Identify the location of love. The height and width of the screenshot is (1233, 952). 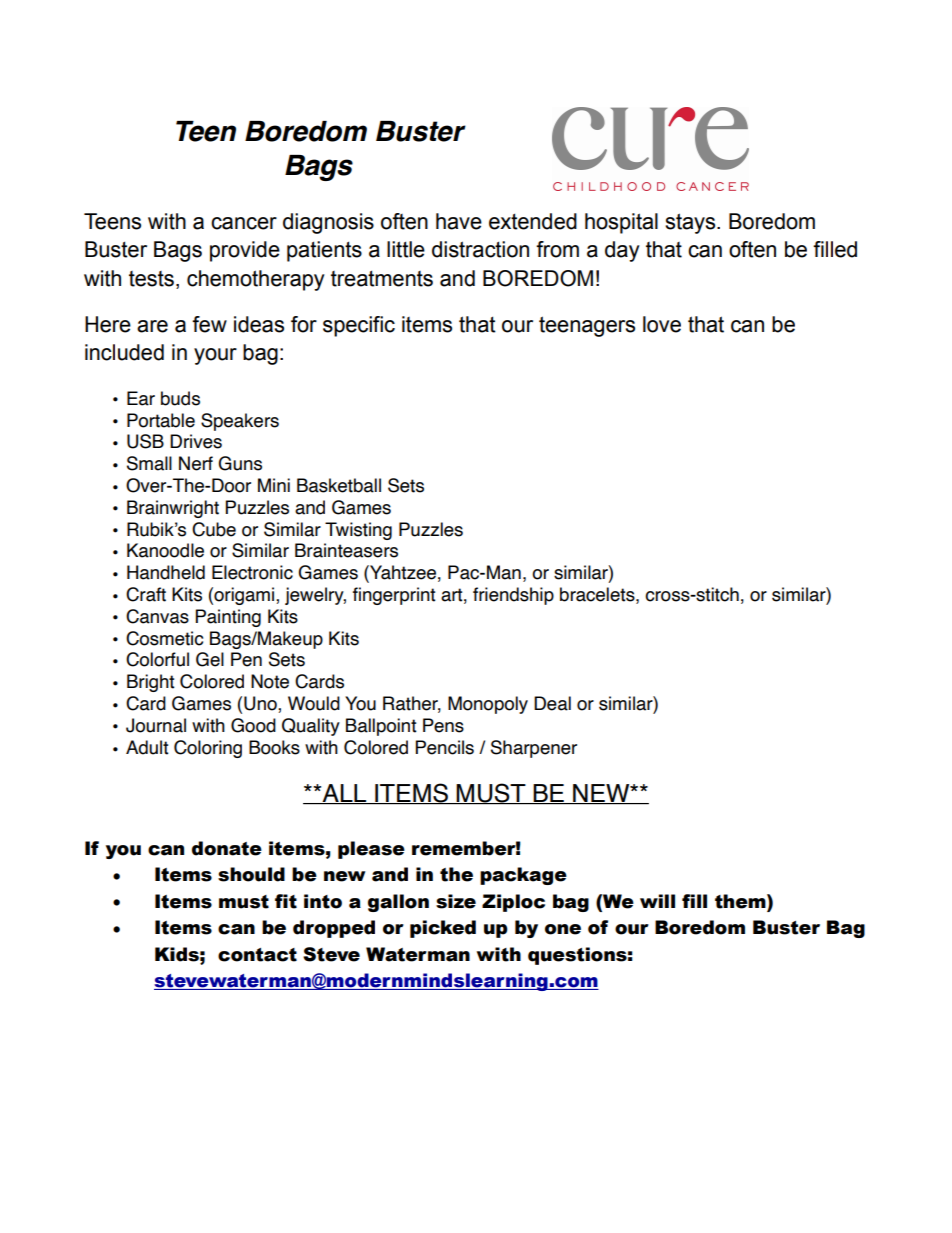
(662, 324).
